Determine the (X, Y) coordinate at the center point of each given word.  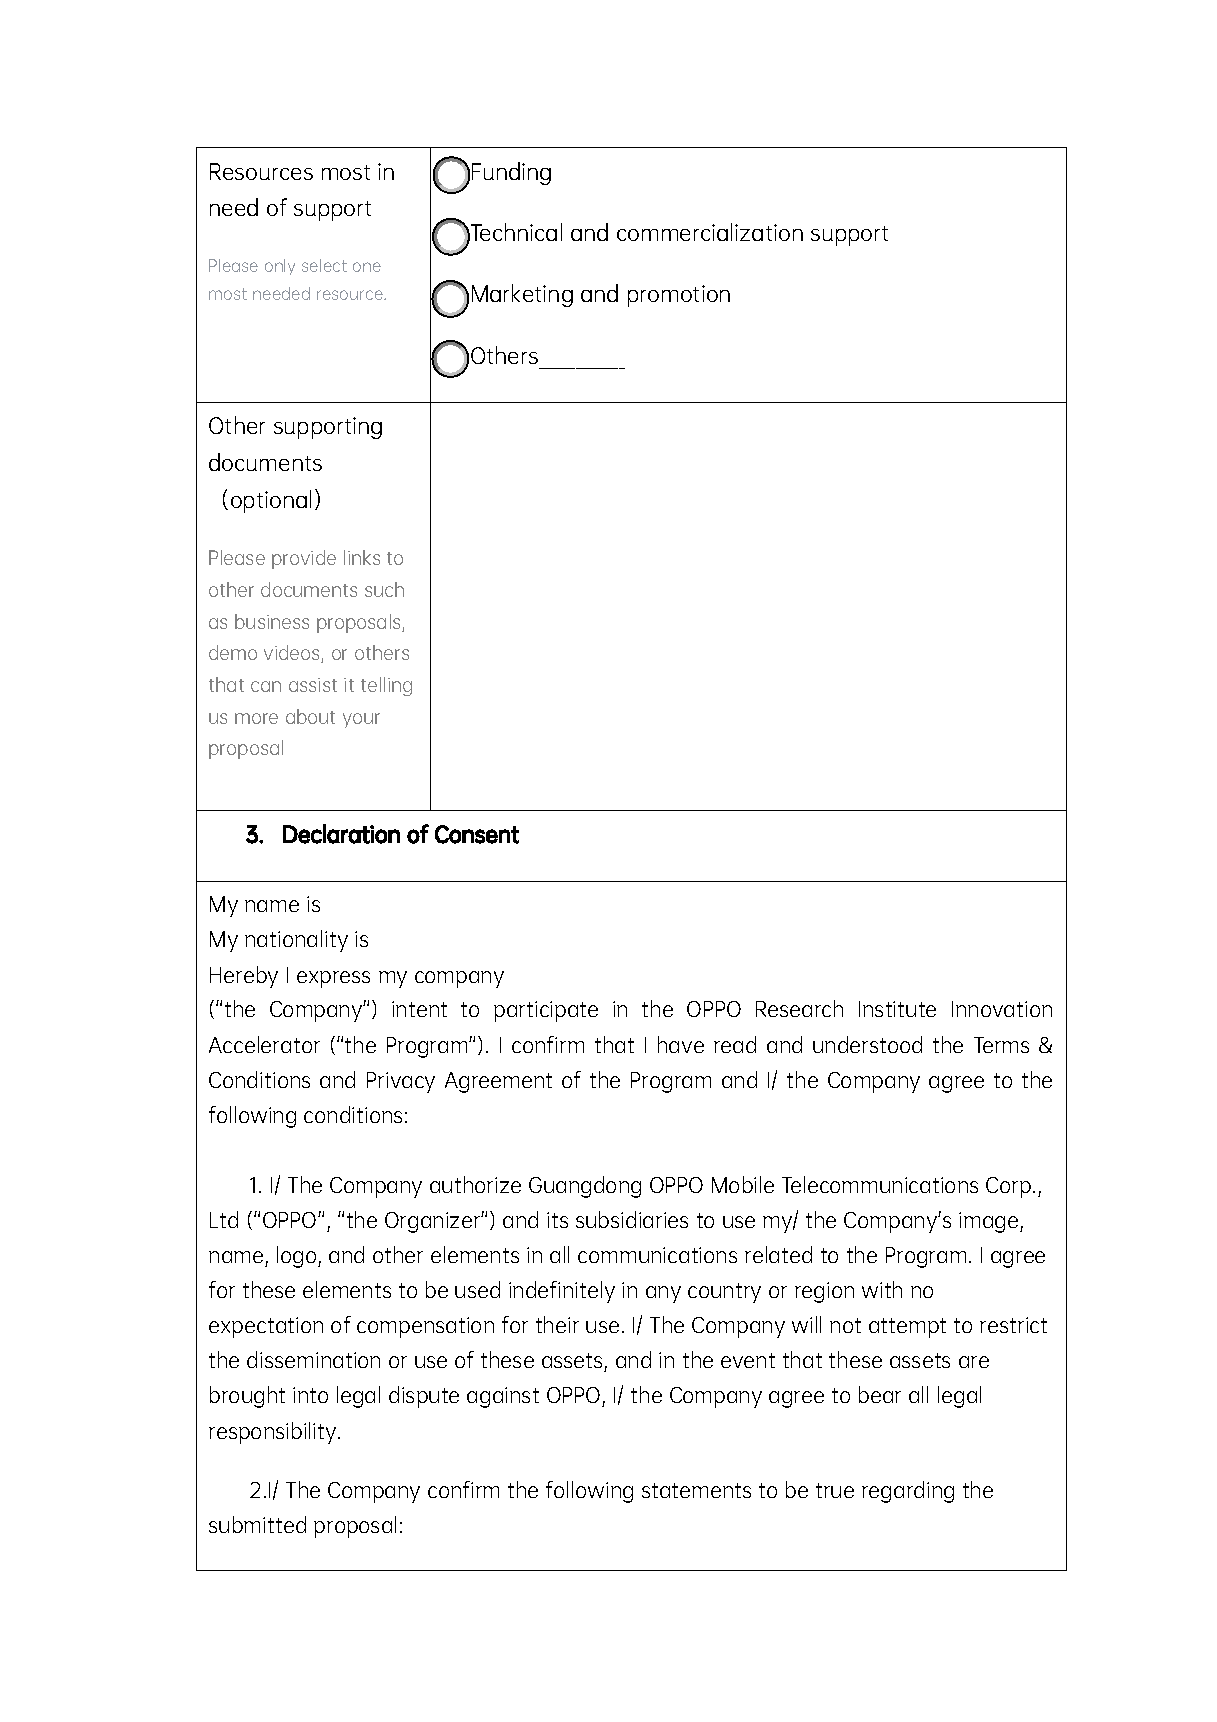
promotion (679, 296)
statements (696, 1490)
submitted (257, 1524)
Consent (477, 834)
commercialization (710, 232)
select (324, 265)
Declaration (341, 834)
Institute (897, 1009)
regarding (908, 1492)
